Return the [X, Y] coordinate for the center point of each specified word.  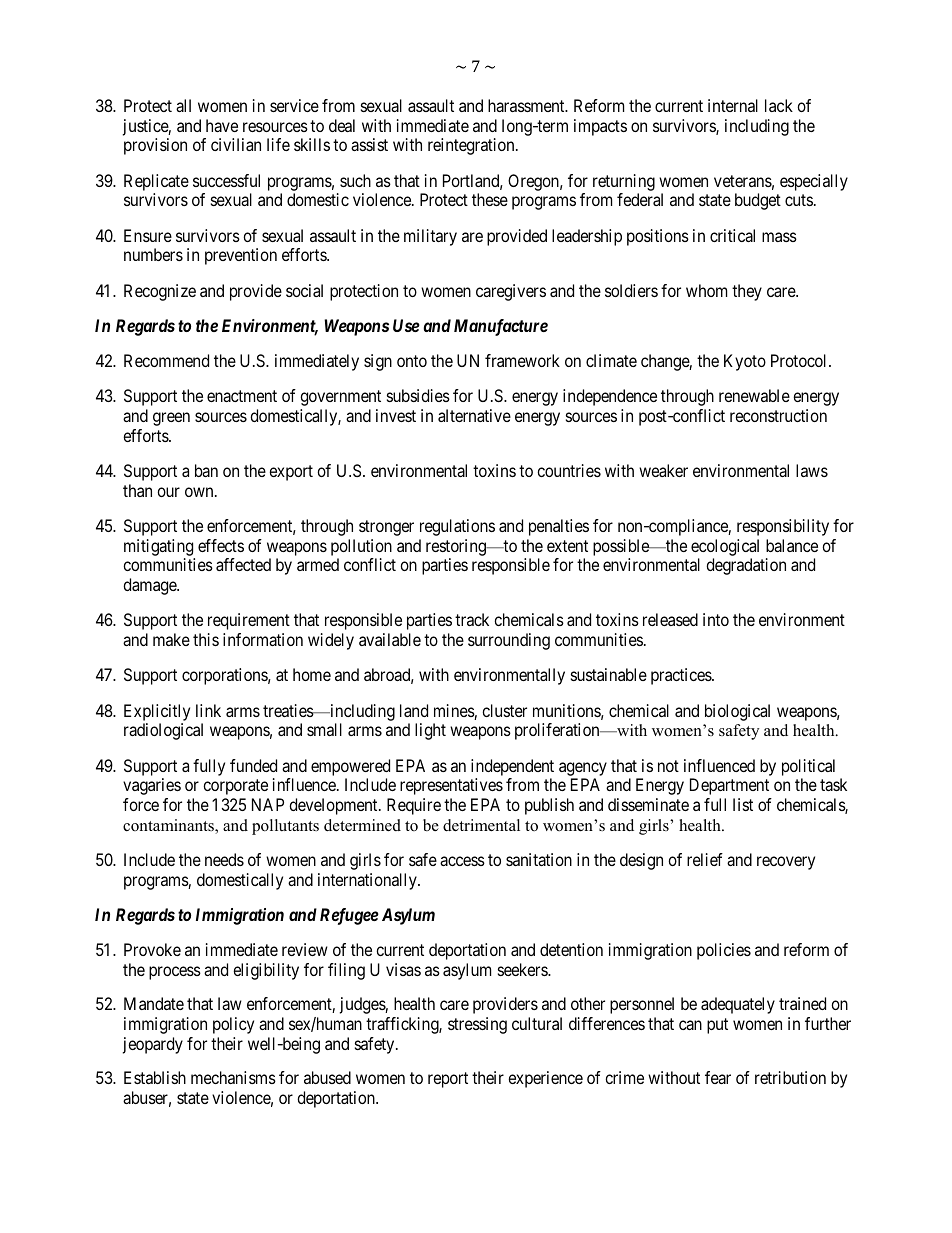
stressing [477, 1025]
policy [233, 1025]
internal [733, 105]
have [222, 125]
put [717, 1026]
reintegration [472, 146]
